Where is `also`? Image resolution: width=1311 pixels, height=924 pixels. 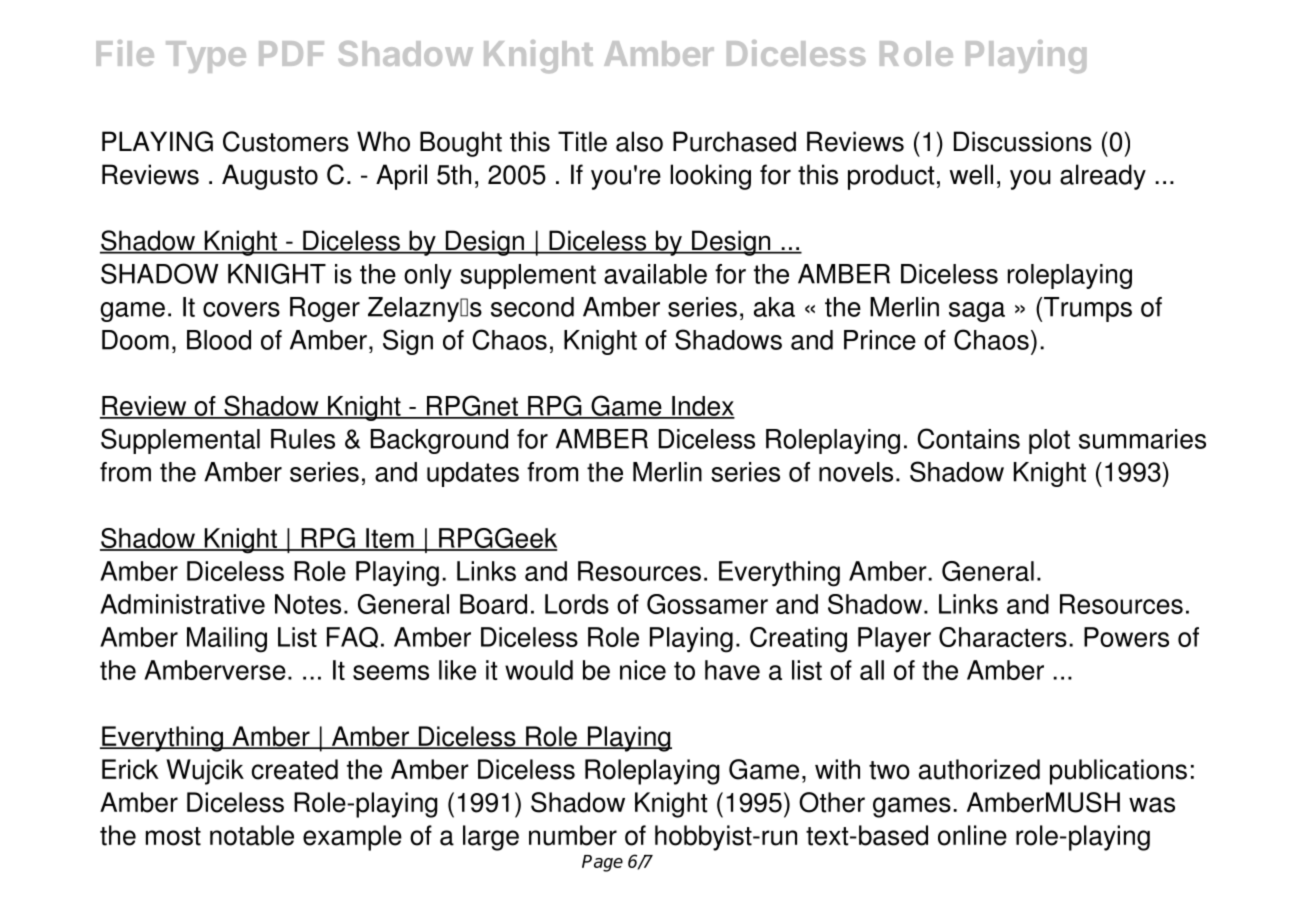
also is located at coordinates (639, 141).
